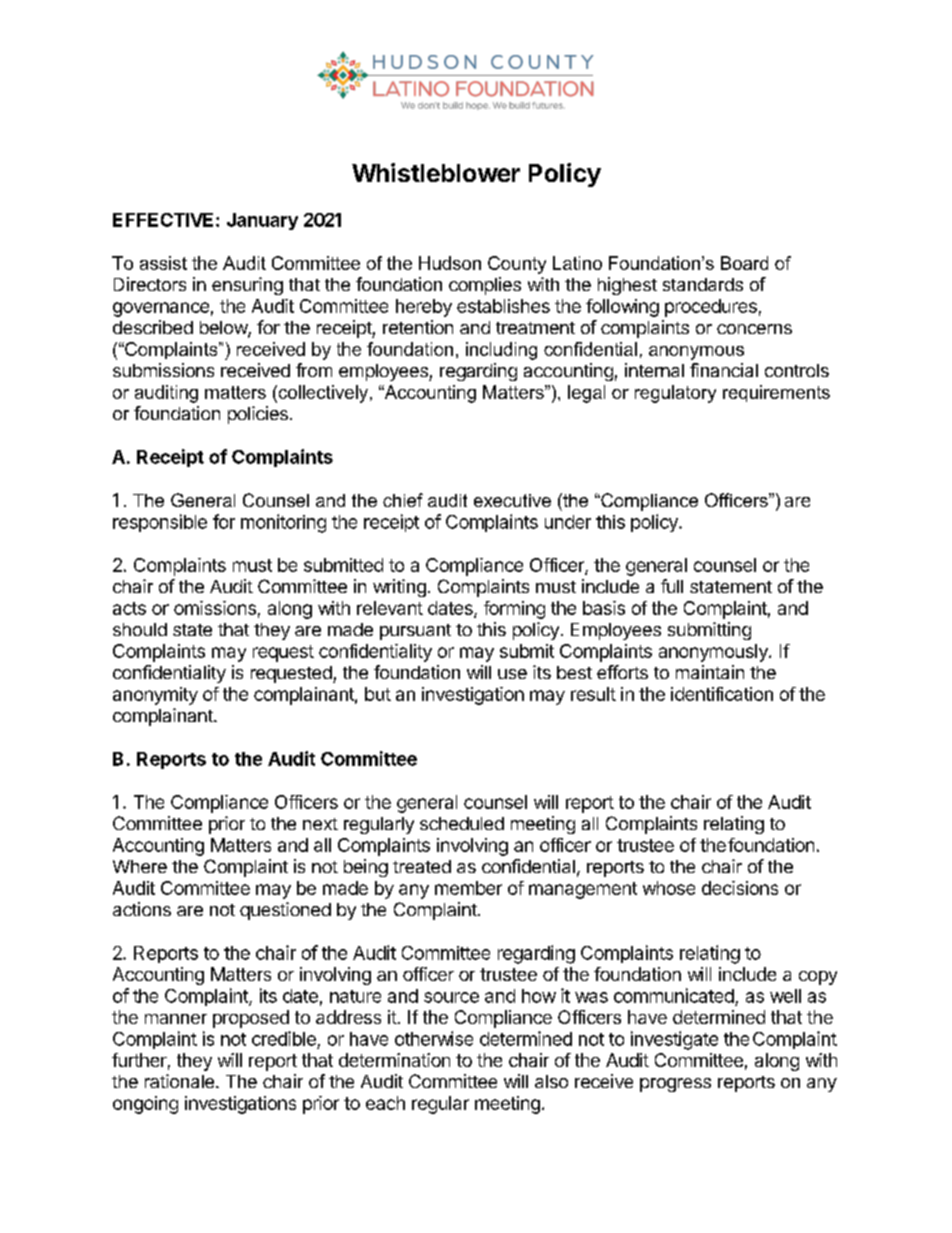  Describe the element at coordinates (163, 220) in the image. I see `EFFECTIVE` at that location.
